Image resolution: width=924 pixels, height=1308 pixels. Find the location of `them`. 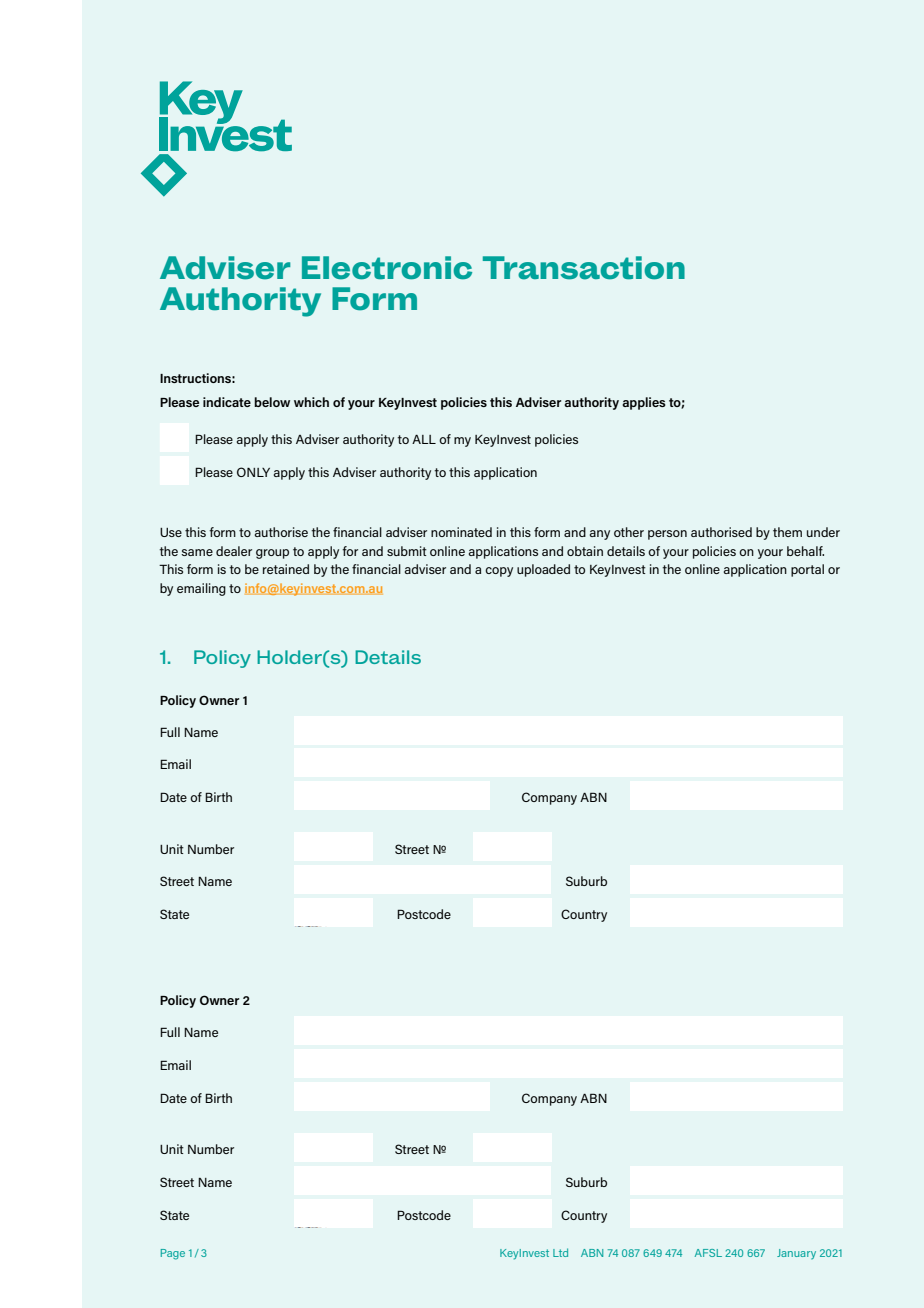

them is located at coordinates (787, 532).
